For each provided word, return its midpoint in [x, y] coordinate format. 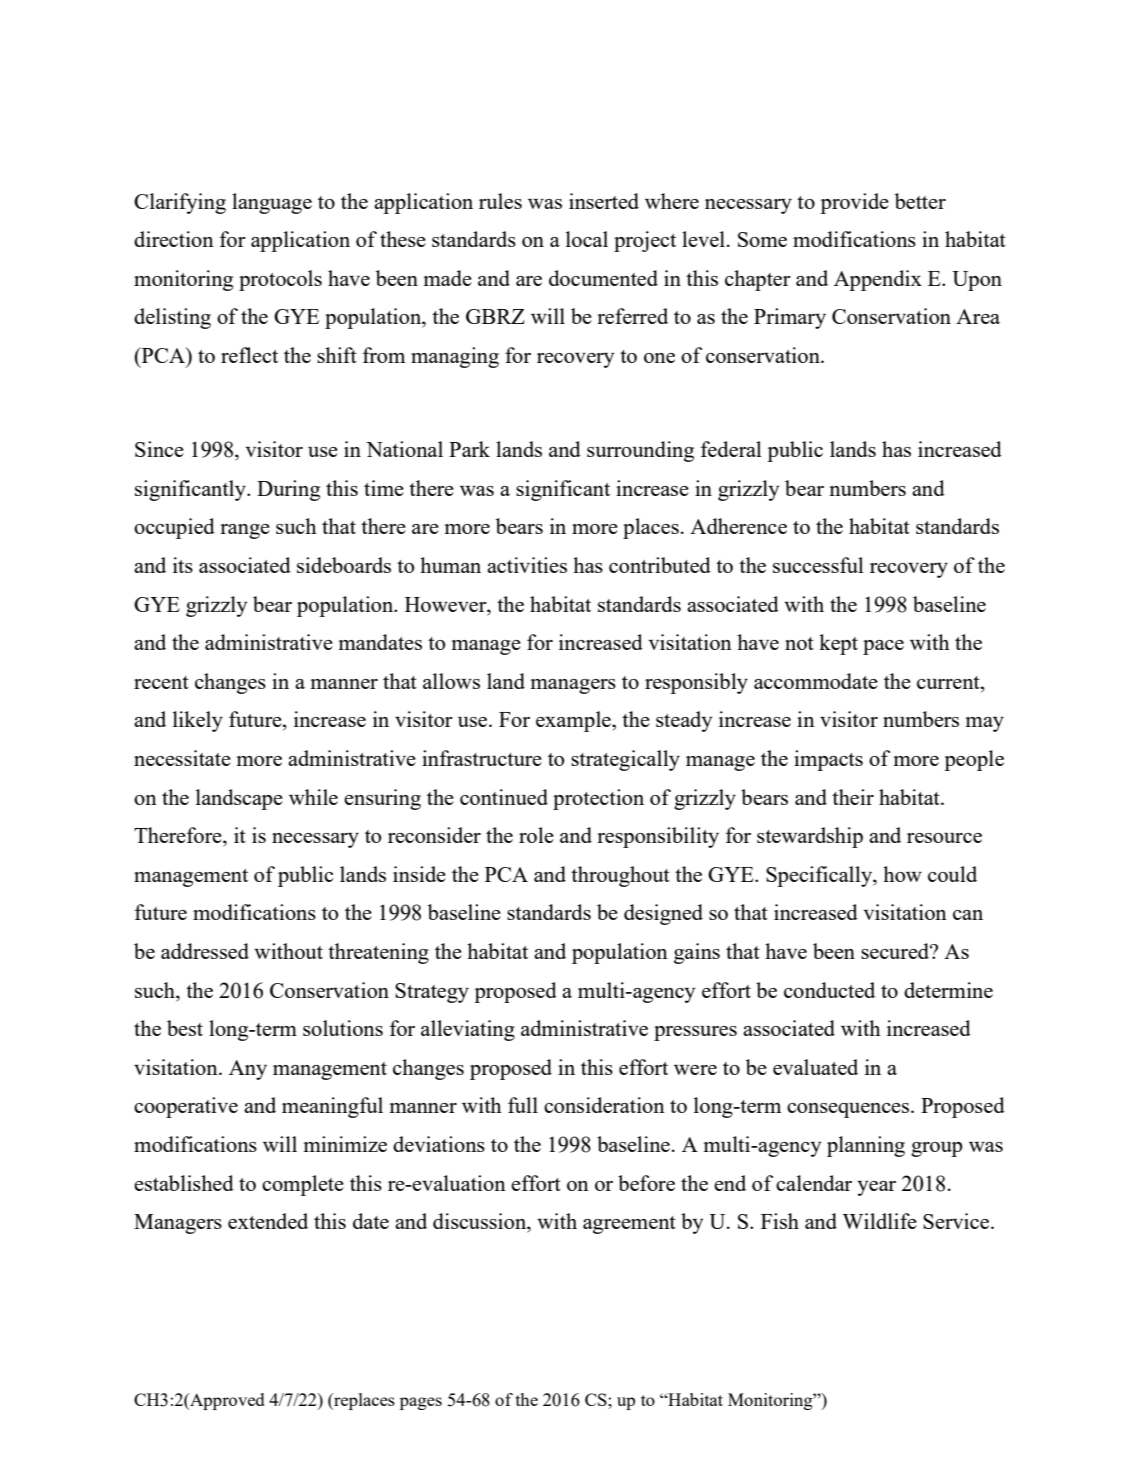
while [313, 797]
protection [598, 799]
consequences [849, 1110]
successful [818, 565]
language [272, 203]
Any [248, 1070]
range [245, 531]
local [587, 239]
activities [527, 565]
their [853, 797]
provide [854, 203]
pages [421, 1403]
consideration [604, 1105]
